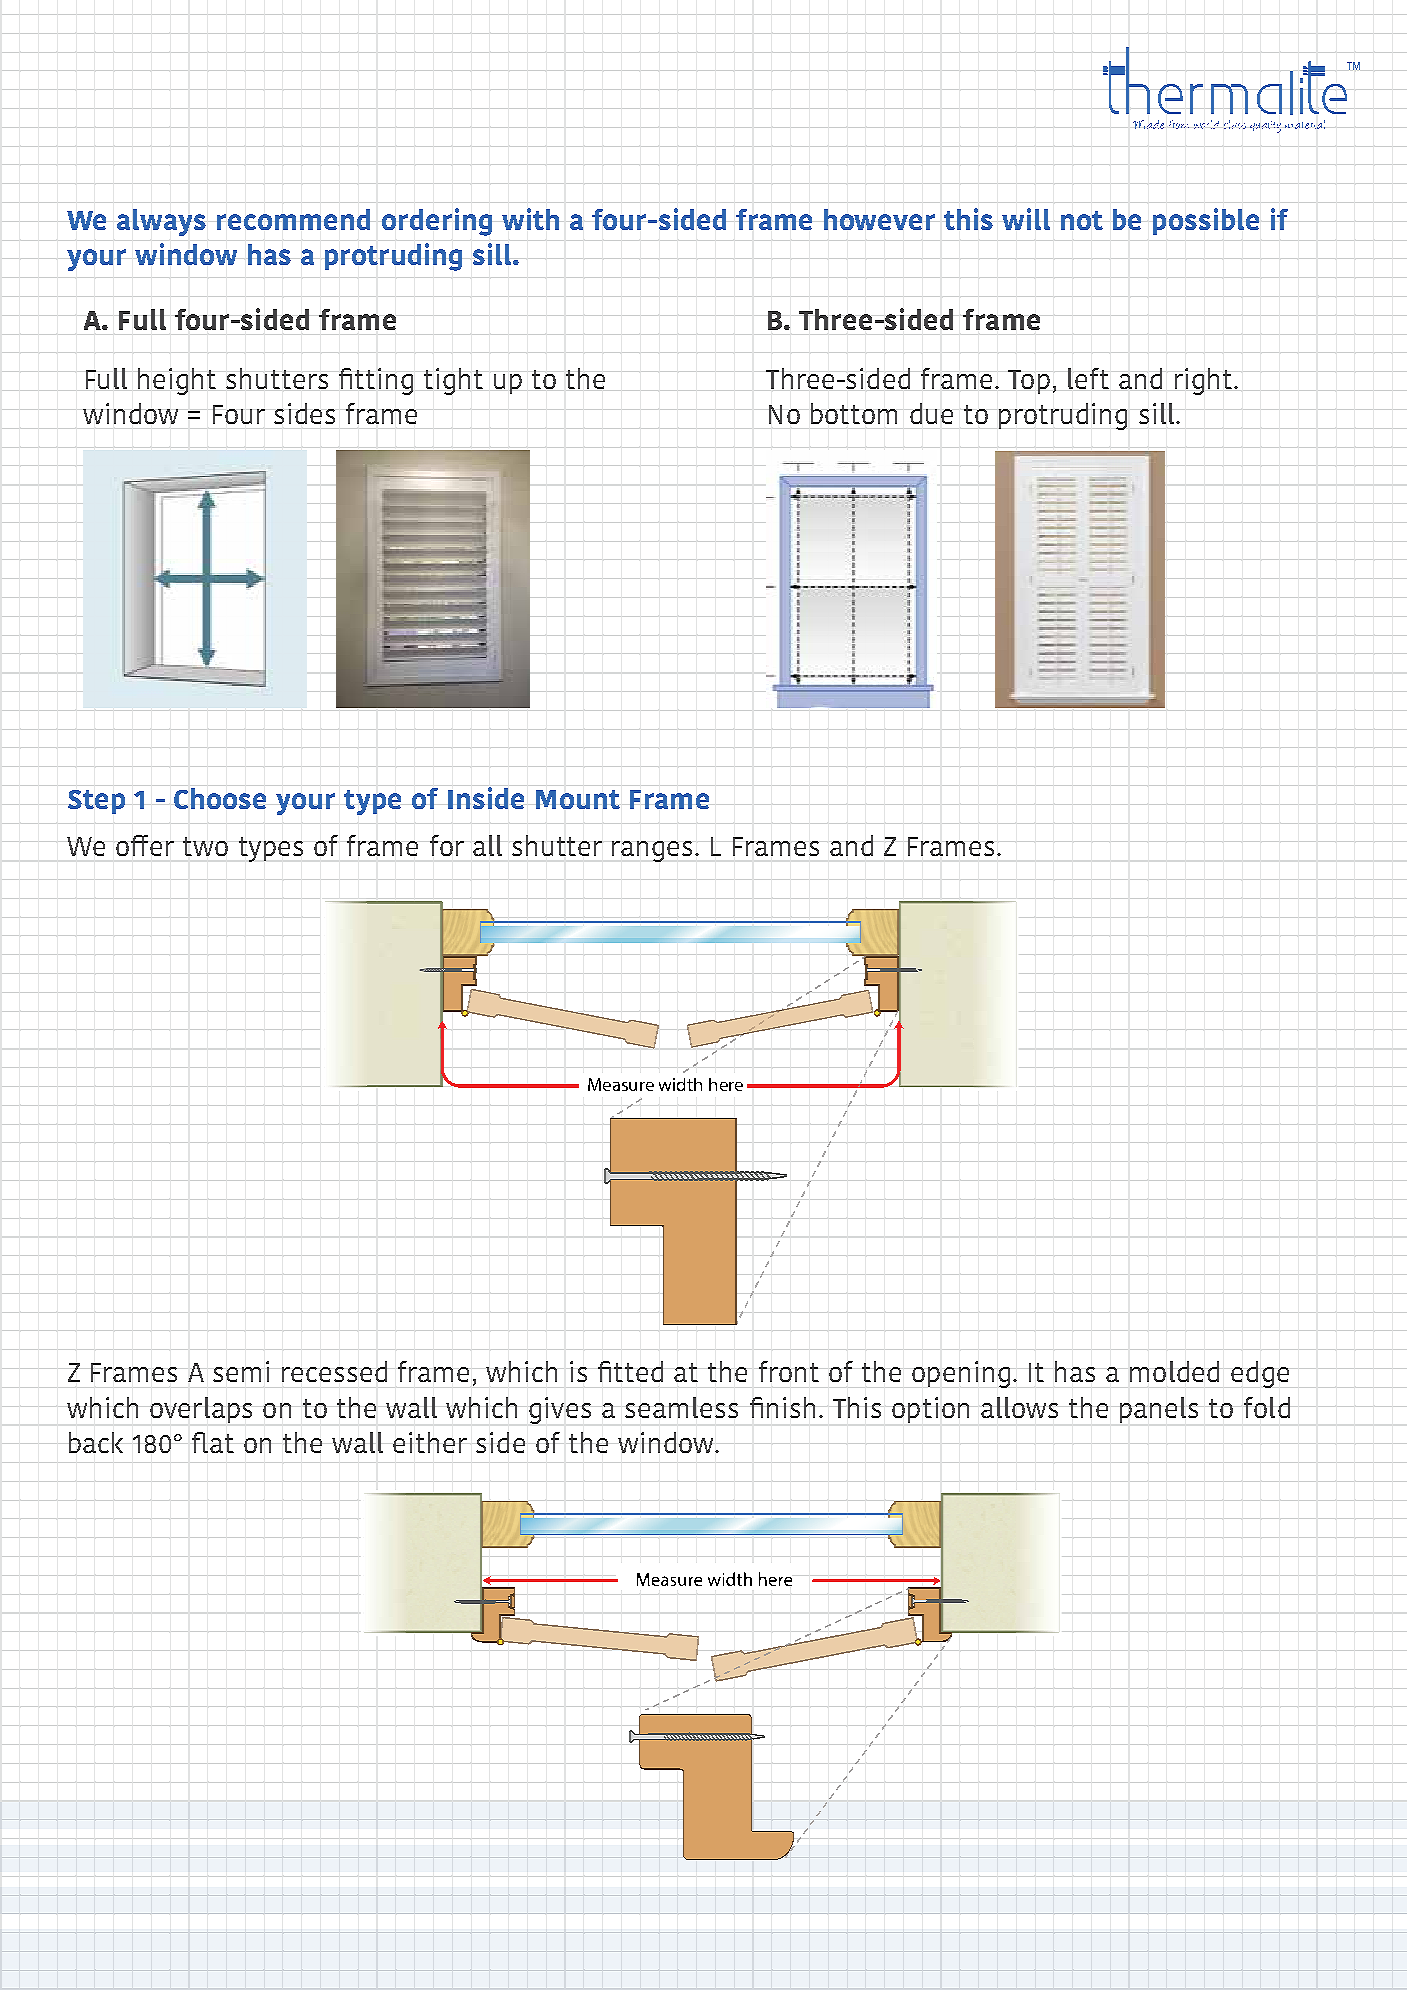 The image size is (1407, 1990). I want to click on width, so click(680, 1084).
